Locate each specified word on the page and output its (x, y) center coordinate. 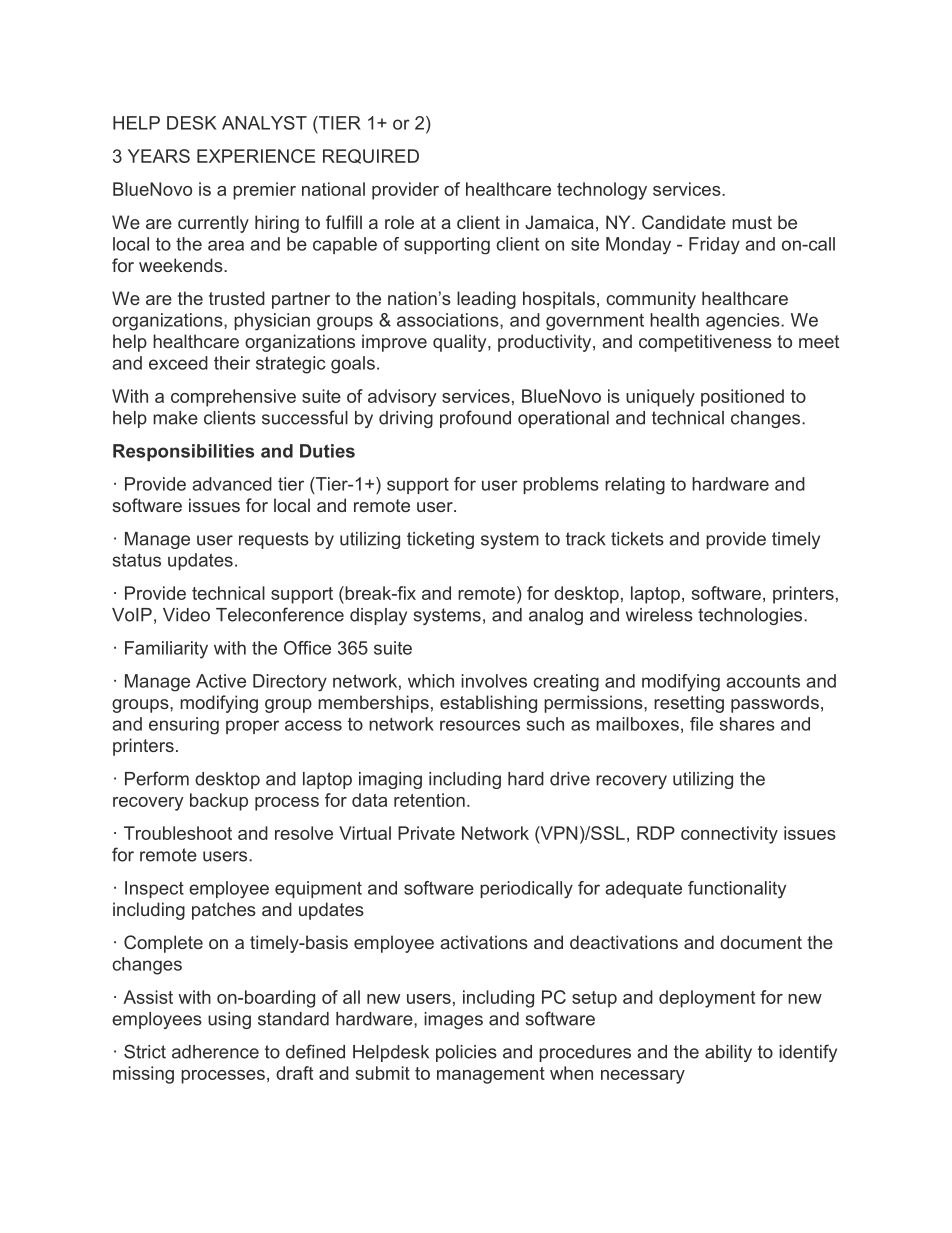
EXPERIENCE (256, 156)
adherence (215, 1052)
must (752, 222)
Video (186, 615)
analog (556, 616)
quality (461, 343)
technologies (751, 616)
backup (219, 802)
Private (426, 833)
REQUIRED (371, 156)
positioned (742, 398)
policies (466, 1053)
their (232, 363)
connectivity (729, 835)
